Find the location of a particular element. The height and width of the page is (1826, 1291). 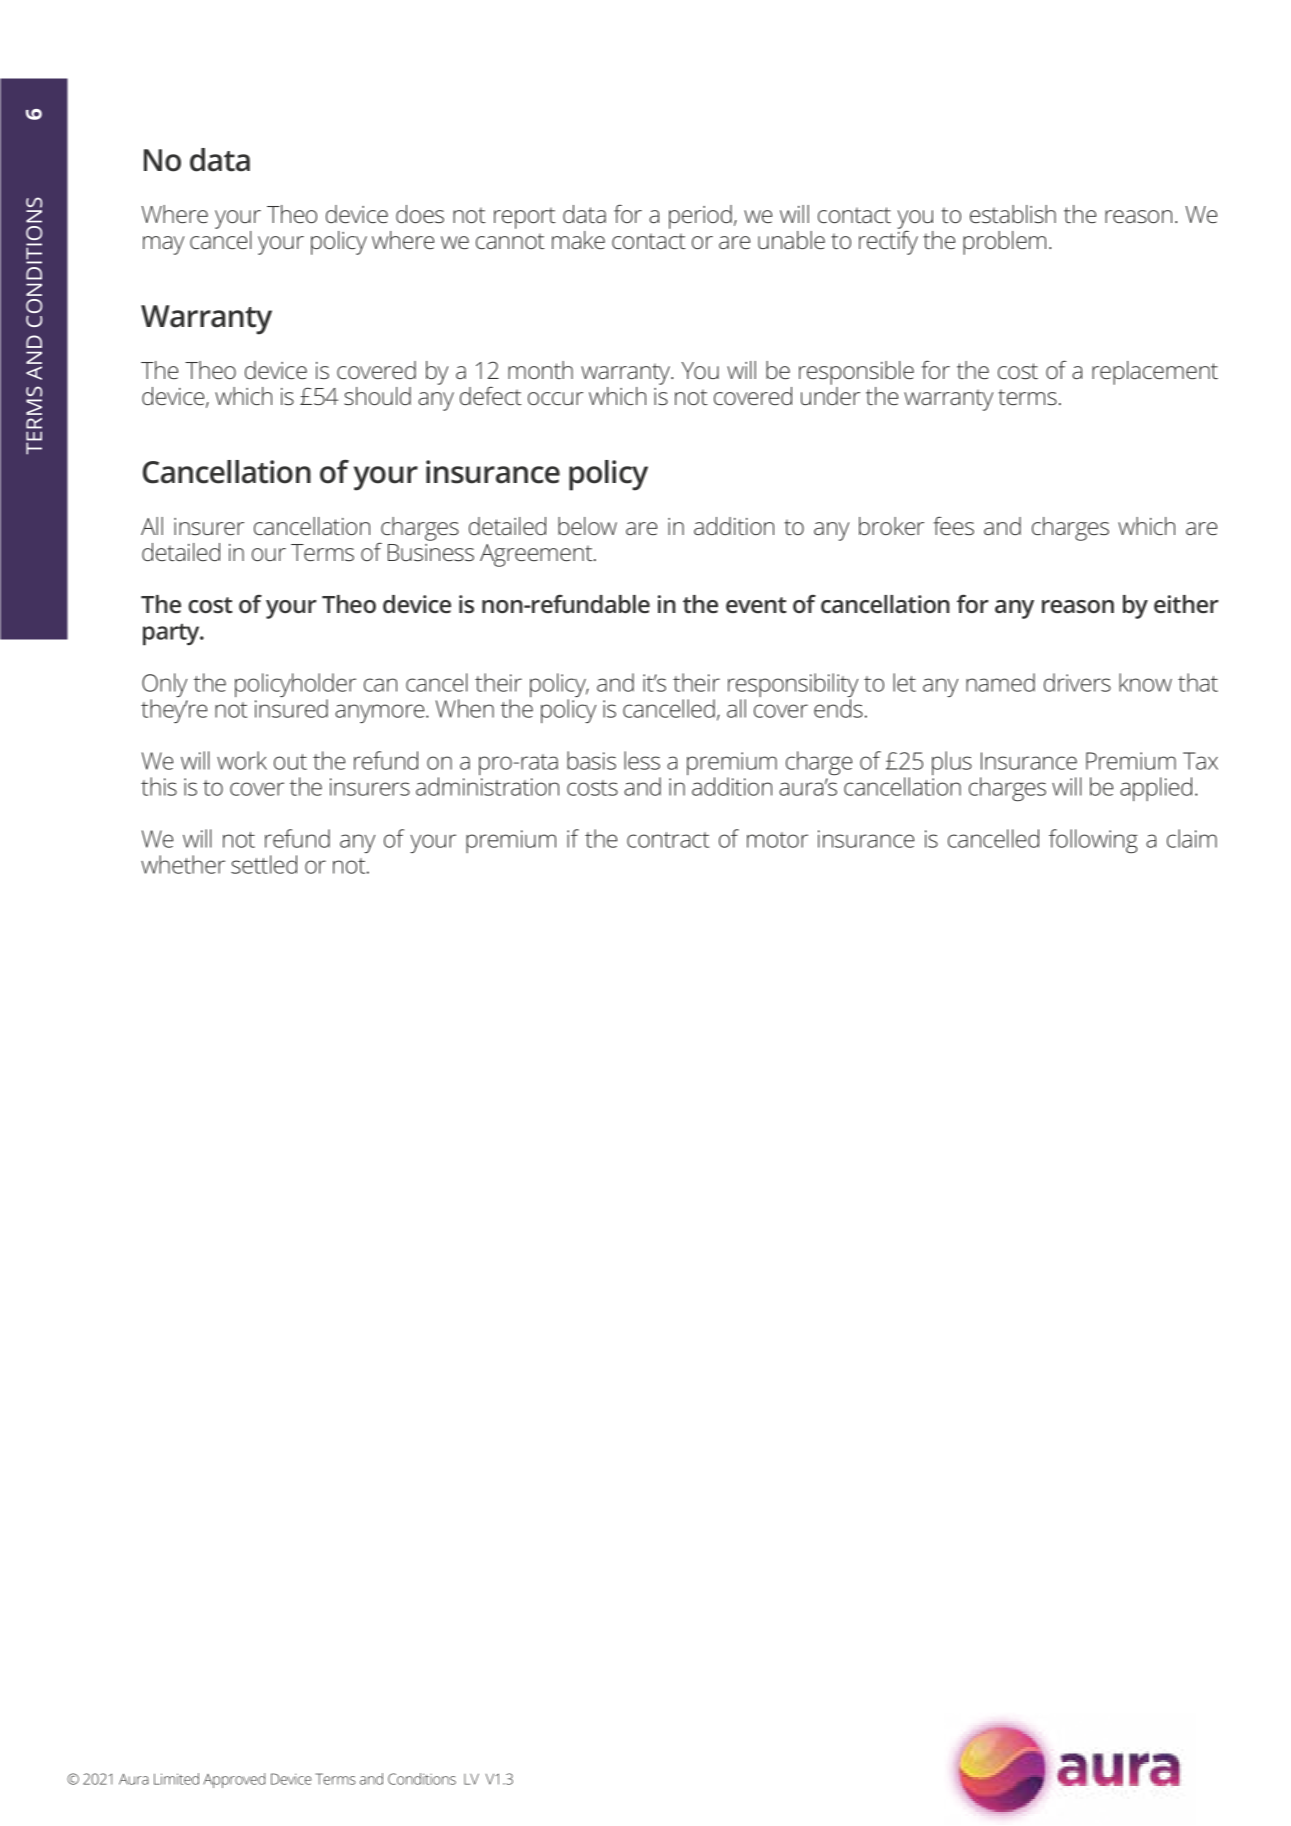

period is located at coordinates (700, 217).
